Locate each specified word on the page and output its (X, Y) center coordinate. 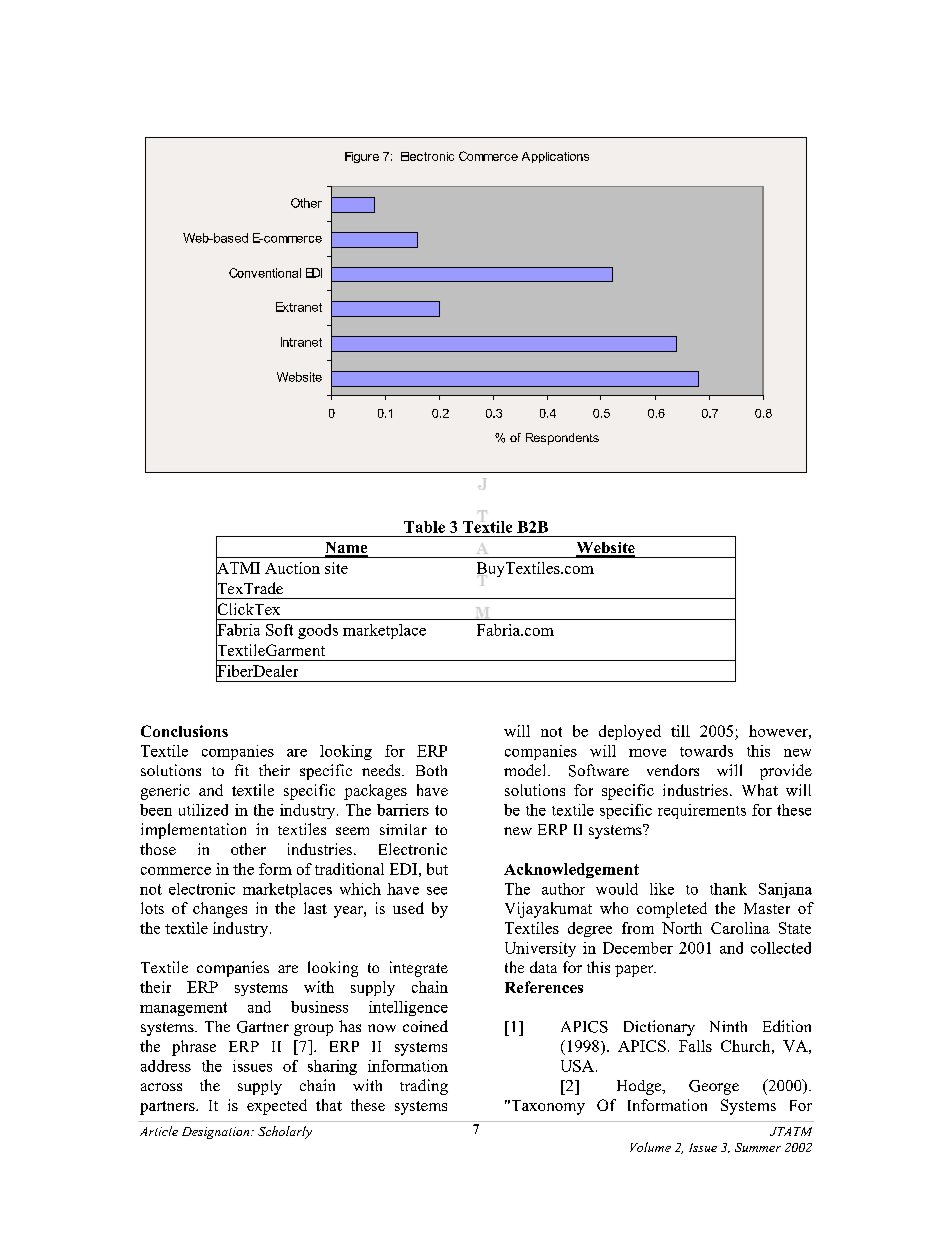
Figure (362, 157)
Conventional (265, 273)
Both (431, 770)
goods (318, 631)
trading (424, 1087)
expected (277, 1107)
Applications (555, 157)
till (680, 731)
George (714, 1087)
